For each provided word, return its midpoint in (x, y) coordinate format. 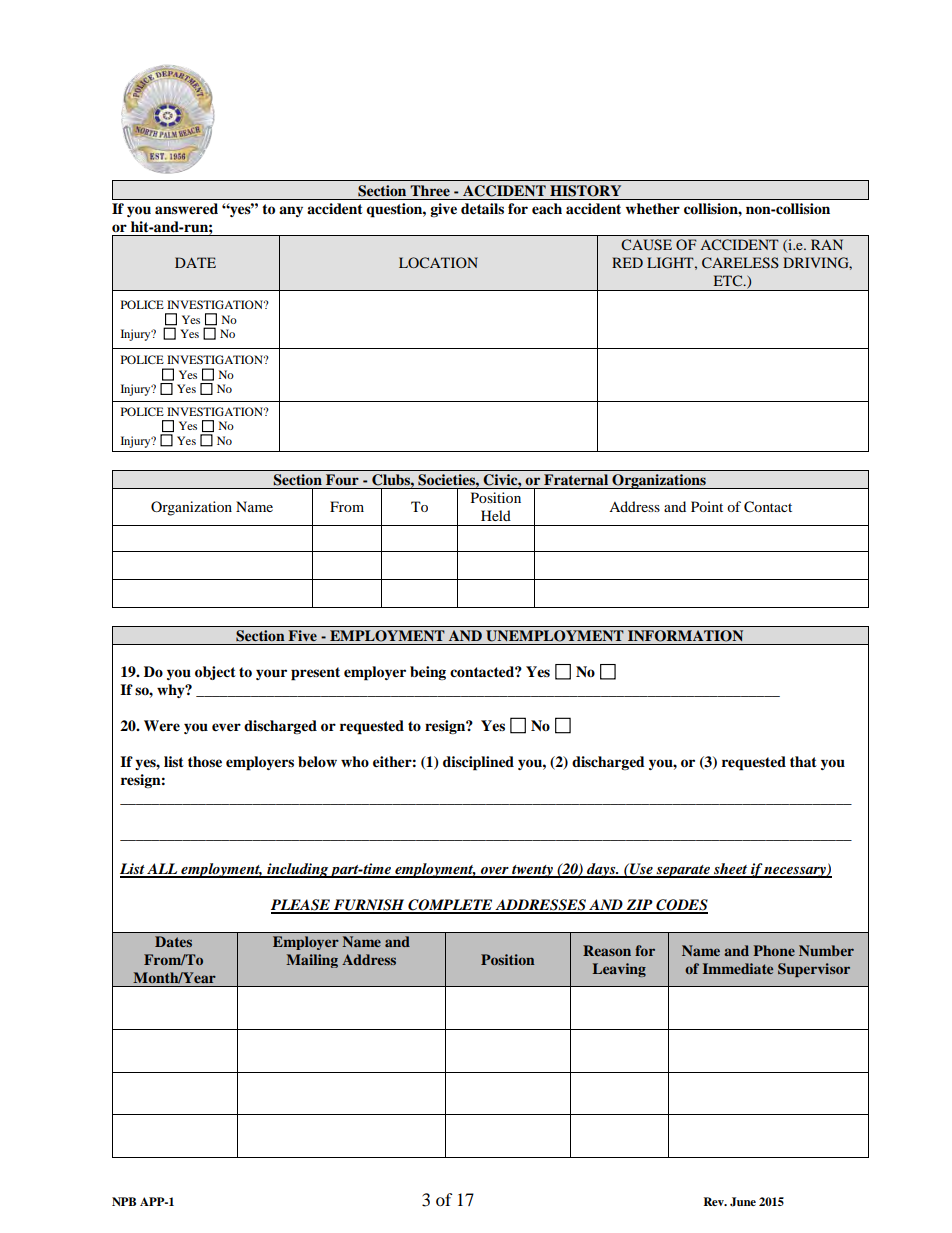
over (495, 872)
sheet (731, 870)
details (482, 209)
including (297, 870)
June (743, 1202)
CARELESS (740, 263)
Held (496, 515)
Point (707, 506)
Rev (715, 1201)
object (215, 673)
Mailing (312, 961)
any (291, 211)
